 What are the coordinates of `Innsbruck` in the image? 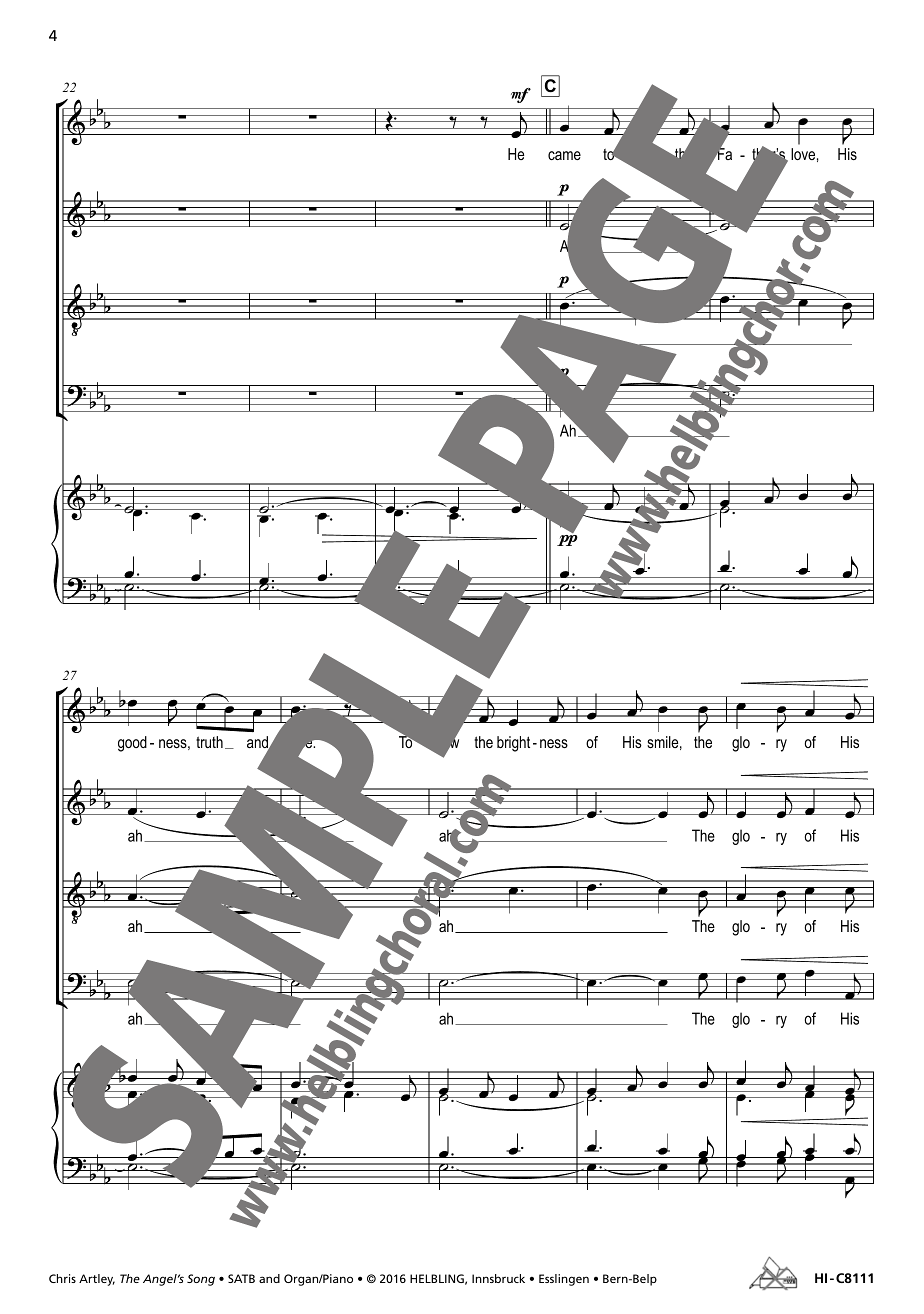 It's located at (498, 1278).
